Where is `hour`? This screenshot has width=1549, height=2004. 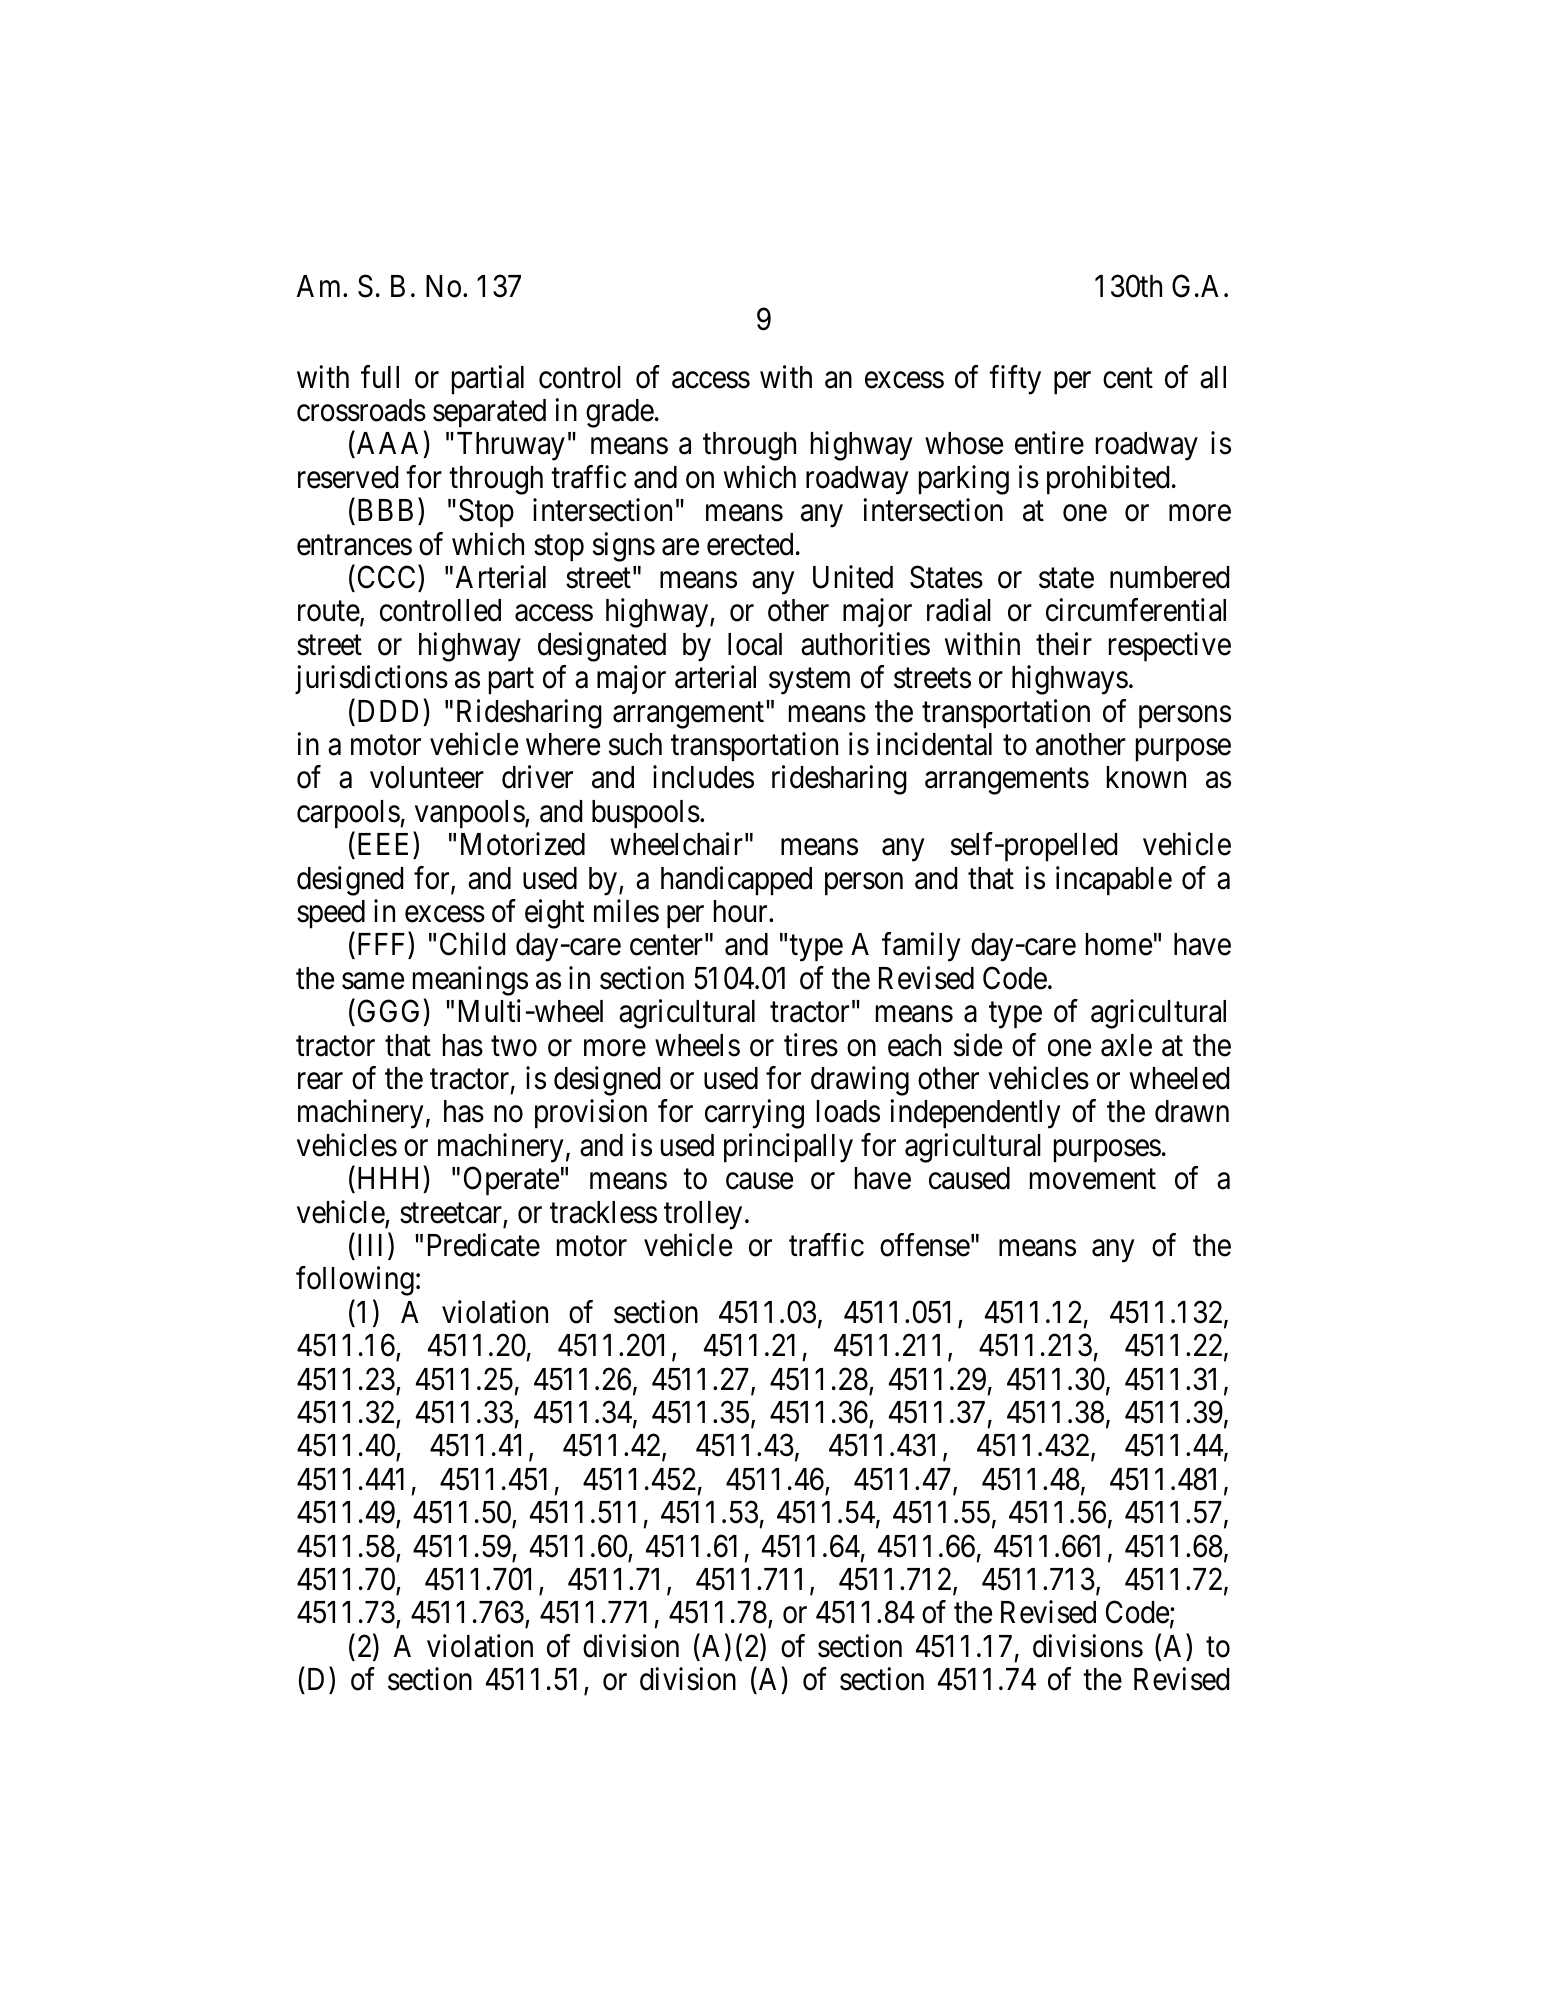 hour is located at coordinates (742, 911).
